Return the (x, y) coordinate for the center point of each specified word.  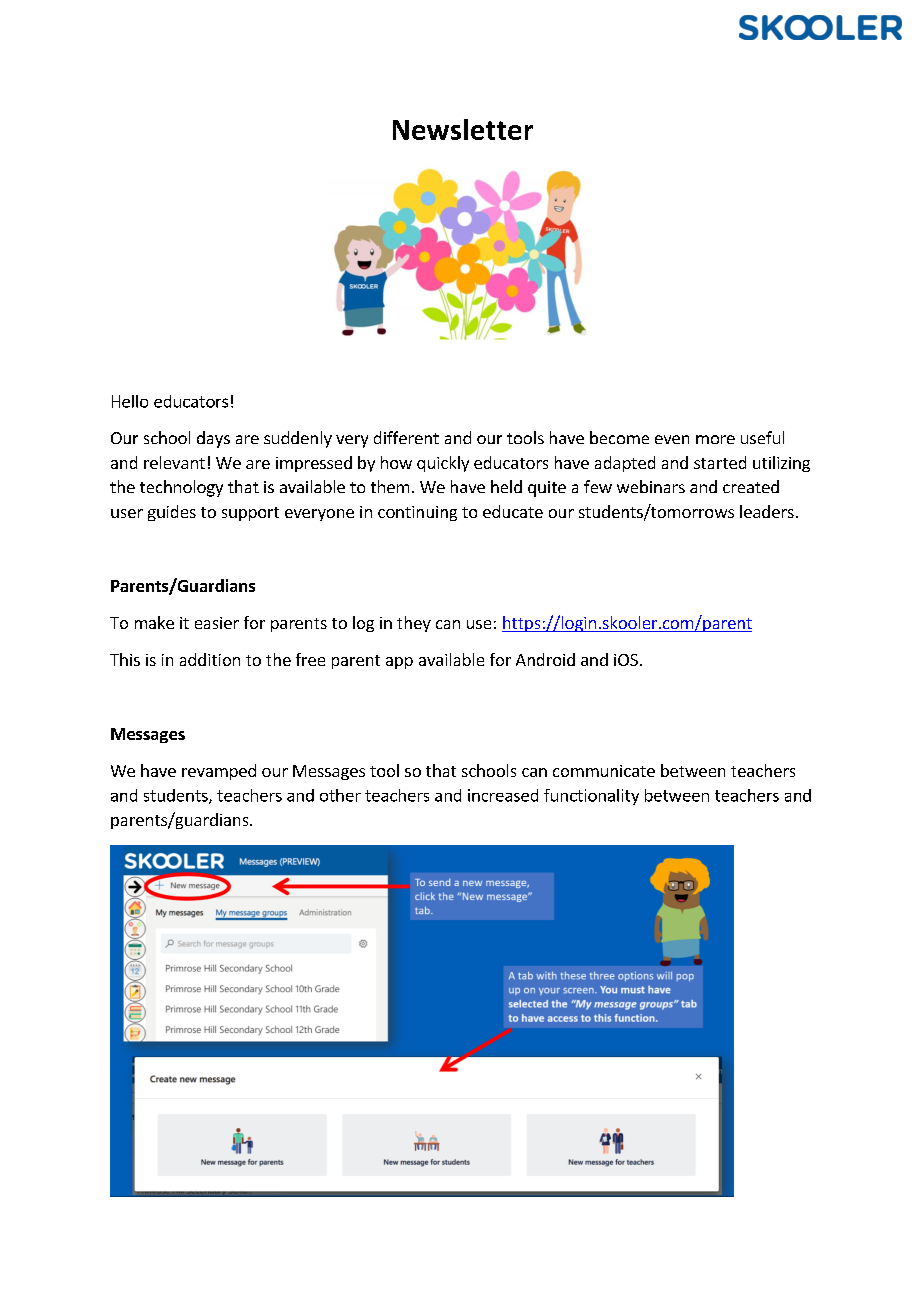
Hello (130, 401)
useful (762, 437)
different (406, 437)
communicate (604, 771)
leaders (767, 511)
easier (217, 623)
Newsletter (463, 129)
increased (503, 795)
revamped (219, 772)
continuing (417, 513)
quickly (443, 464)
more (715, 439)
